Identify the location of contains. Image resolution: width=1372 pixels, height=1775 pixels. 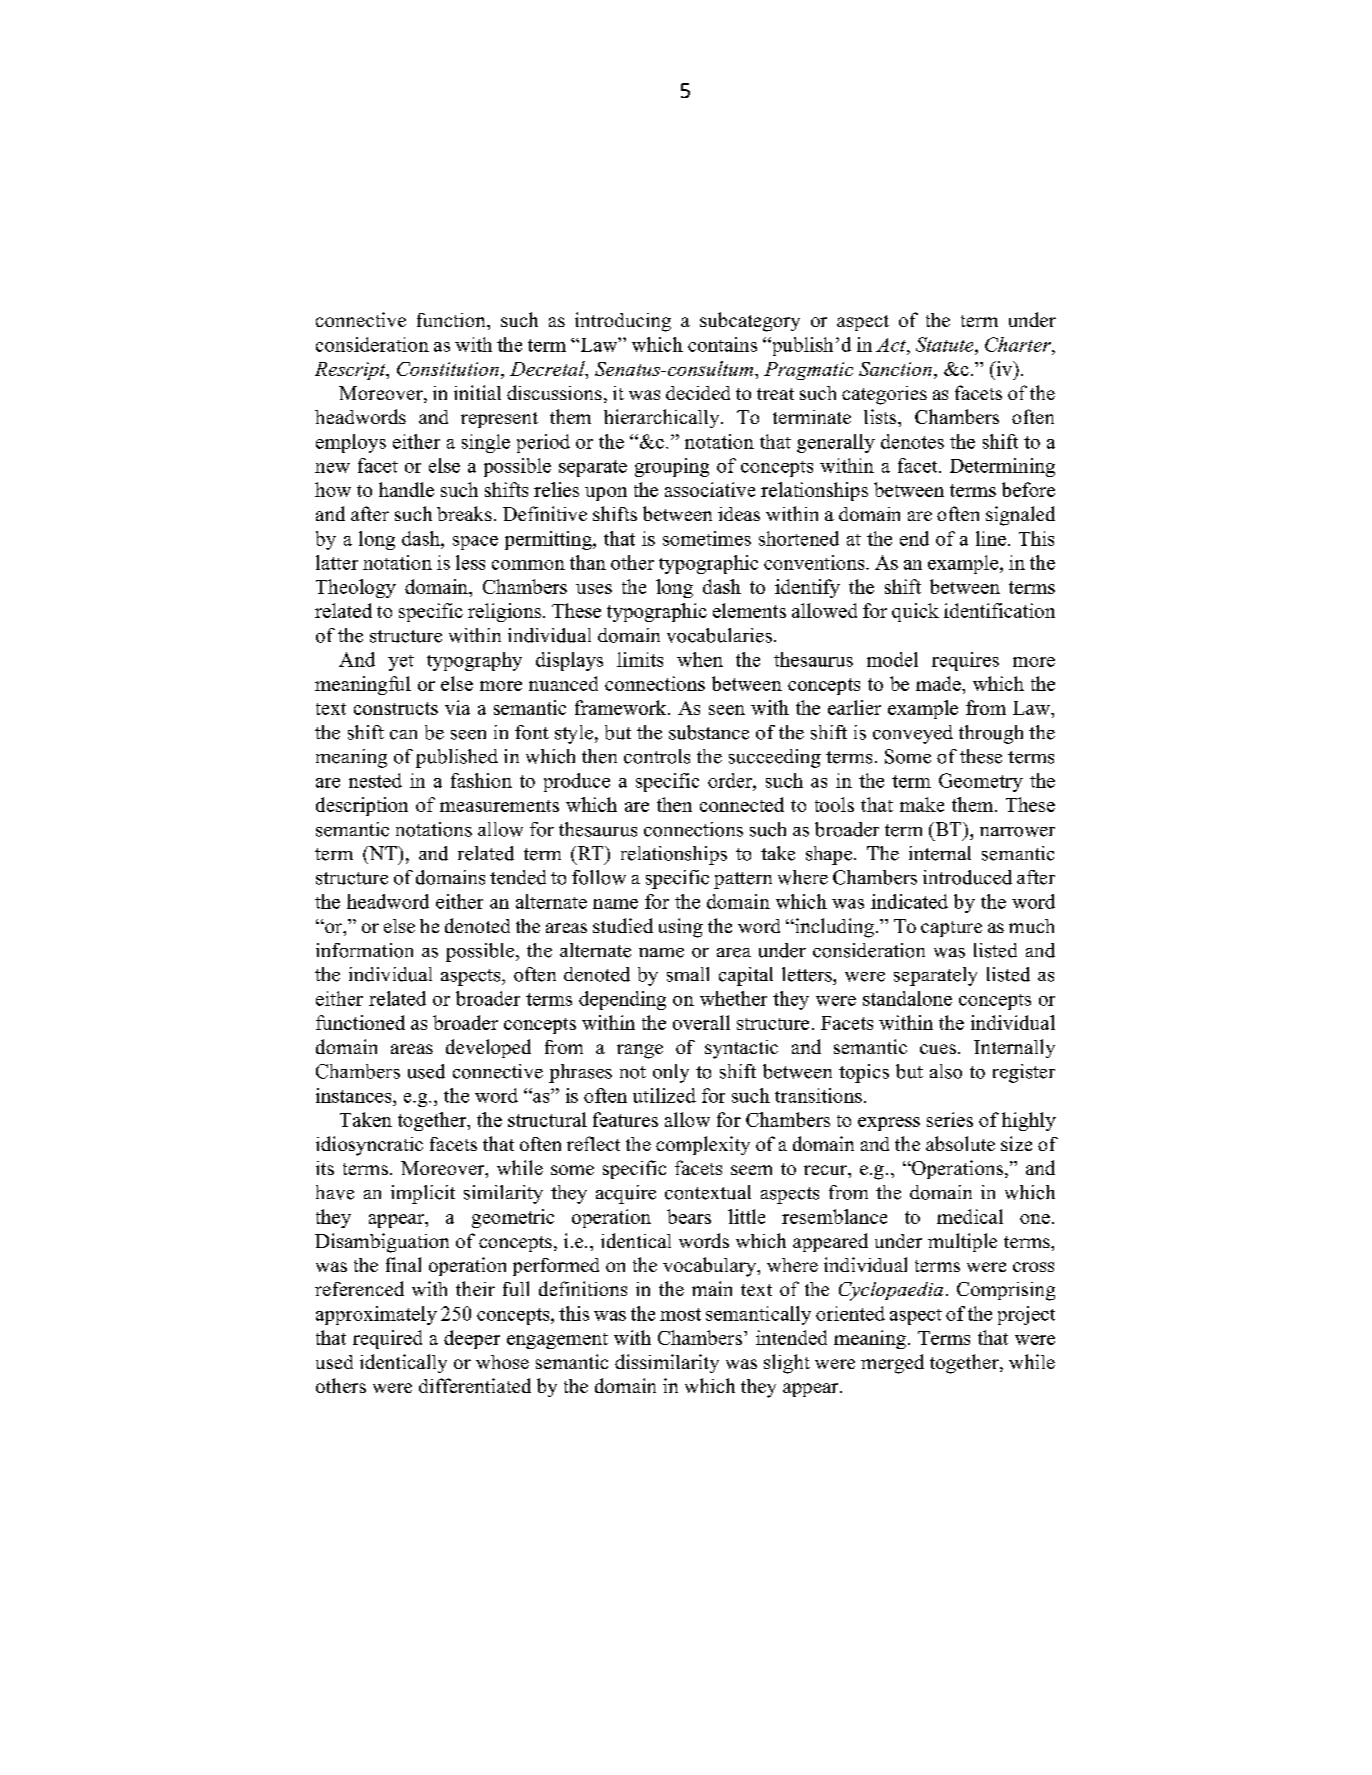
(722, 344).
